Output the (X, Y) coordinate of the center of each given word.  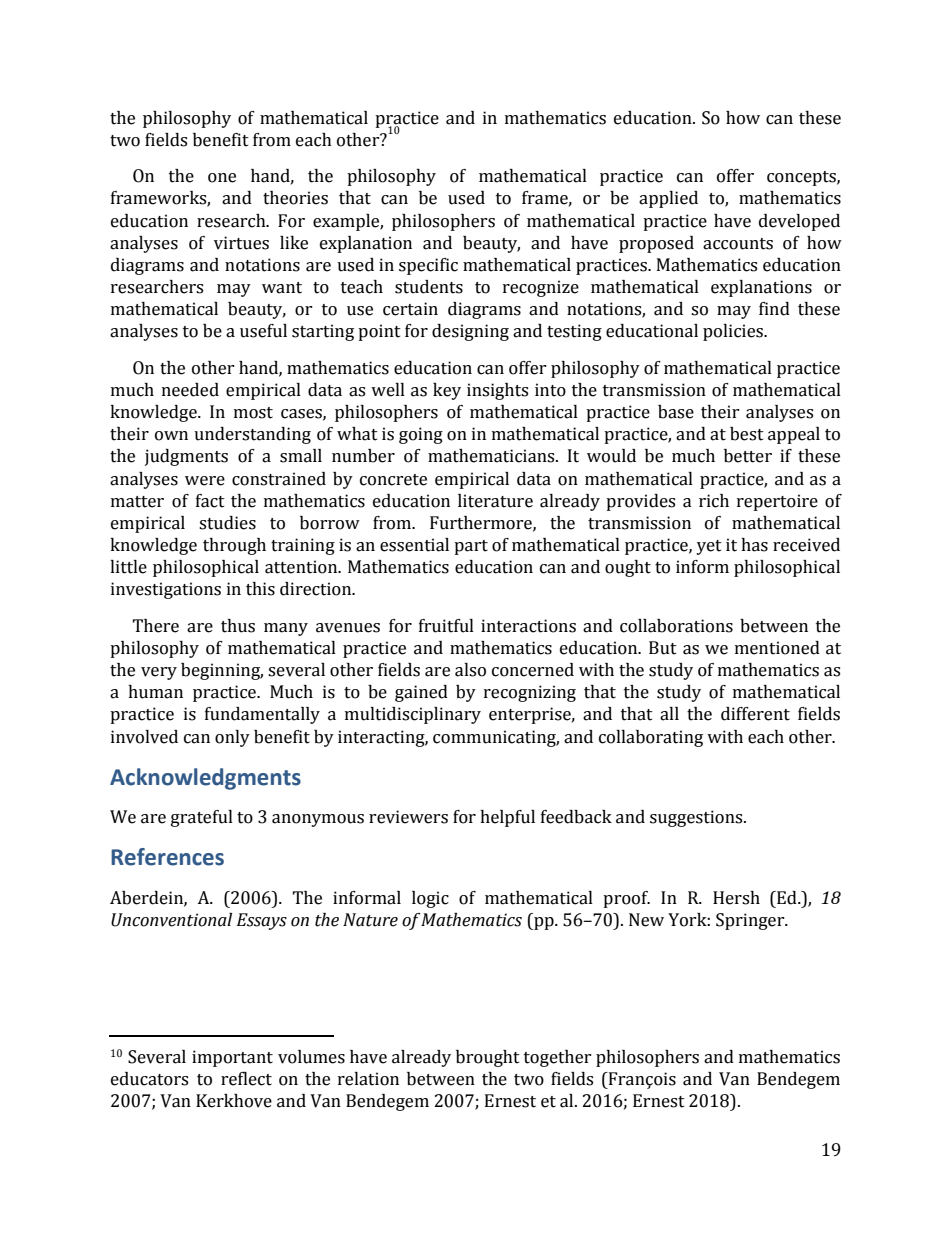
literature (495, 501)
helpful (507, 818)
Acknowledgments (205, 779)
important (232, 1058)
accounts (738, 244)
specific (428, 266)
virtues (241, 243)
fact (210, 501)
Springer (751, 921)
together (558, 1058)
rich (714, 501)
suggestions (697, 818)
